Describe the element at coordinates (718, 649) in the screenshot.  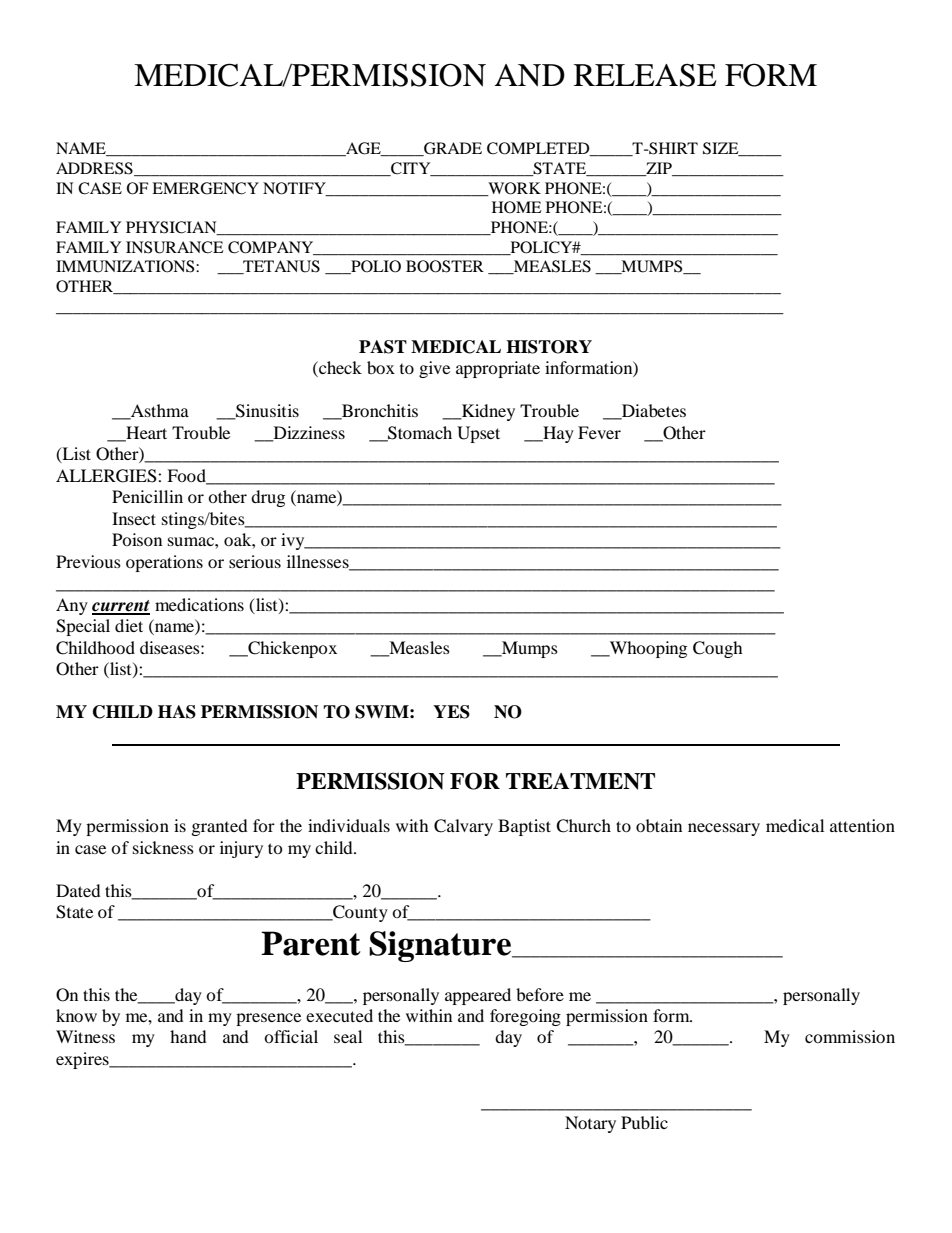
I see `Cough` at that location.
